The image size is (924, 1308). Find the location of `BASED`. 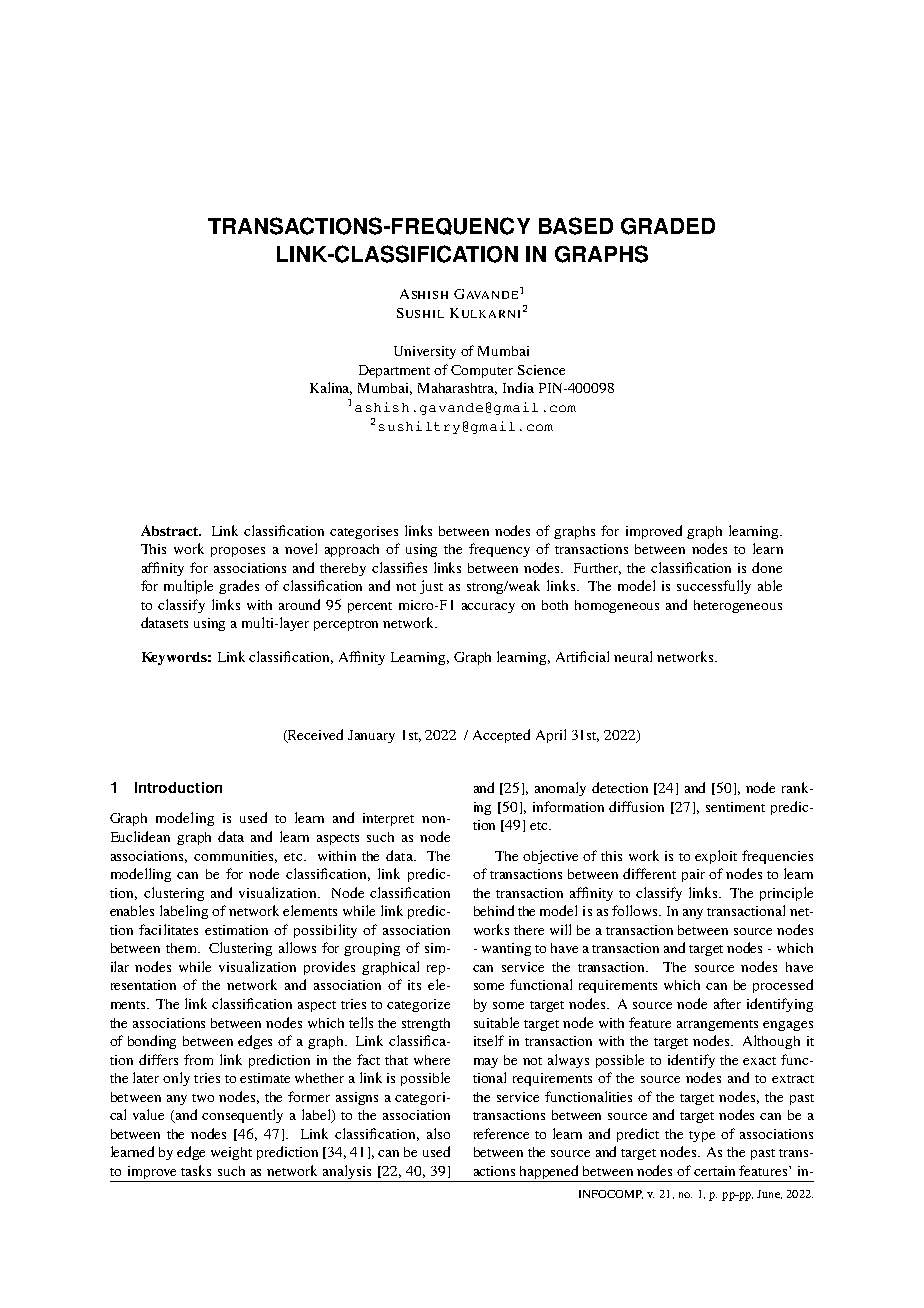

BASED is located at coordinates (576, 226).
